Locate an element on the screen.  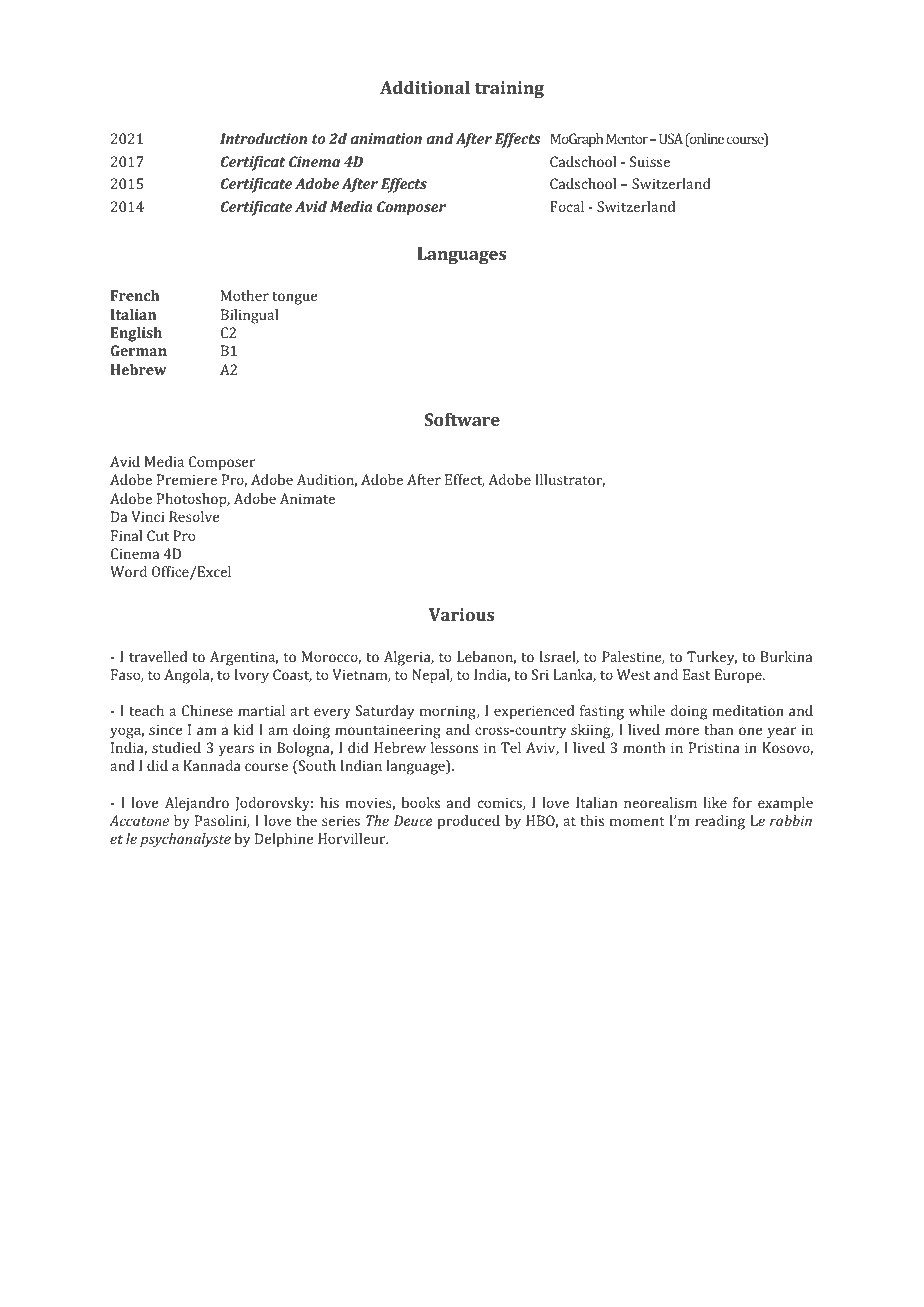
Additional is located at coordinates (425, 87).
